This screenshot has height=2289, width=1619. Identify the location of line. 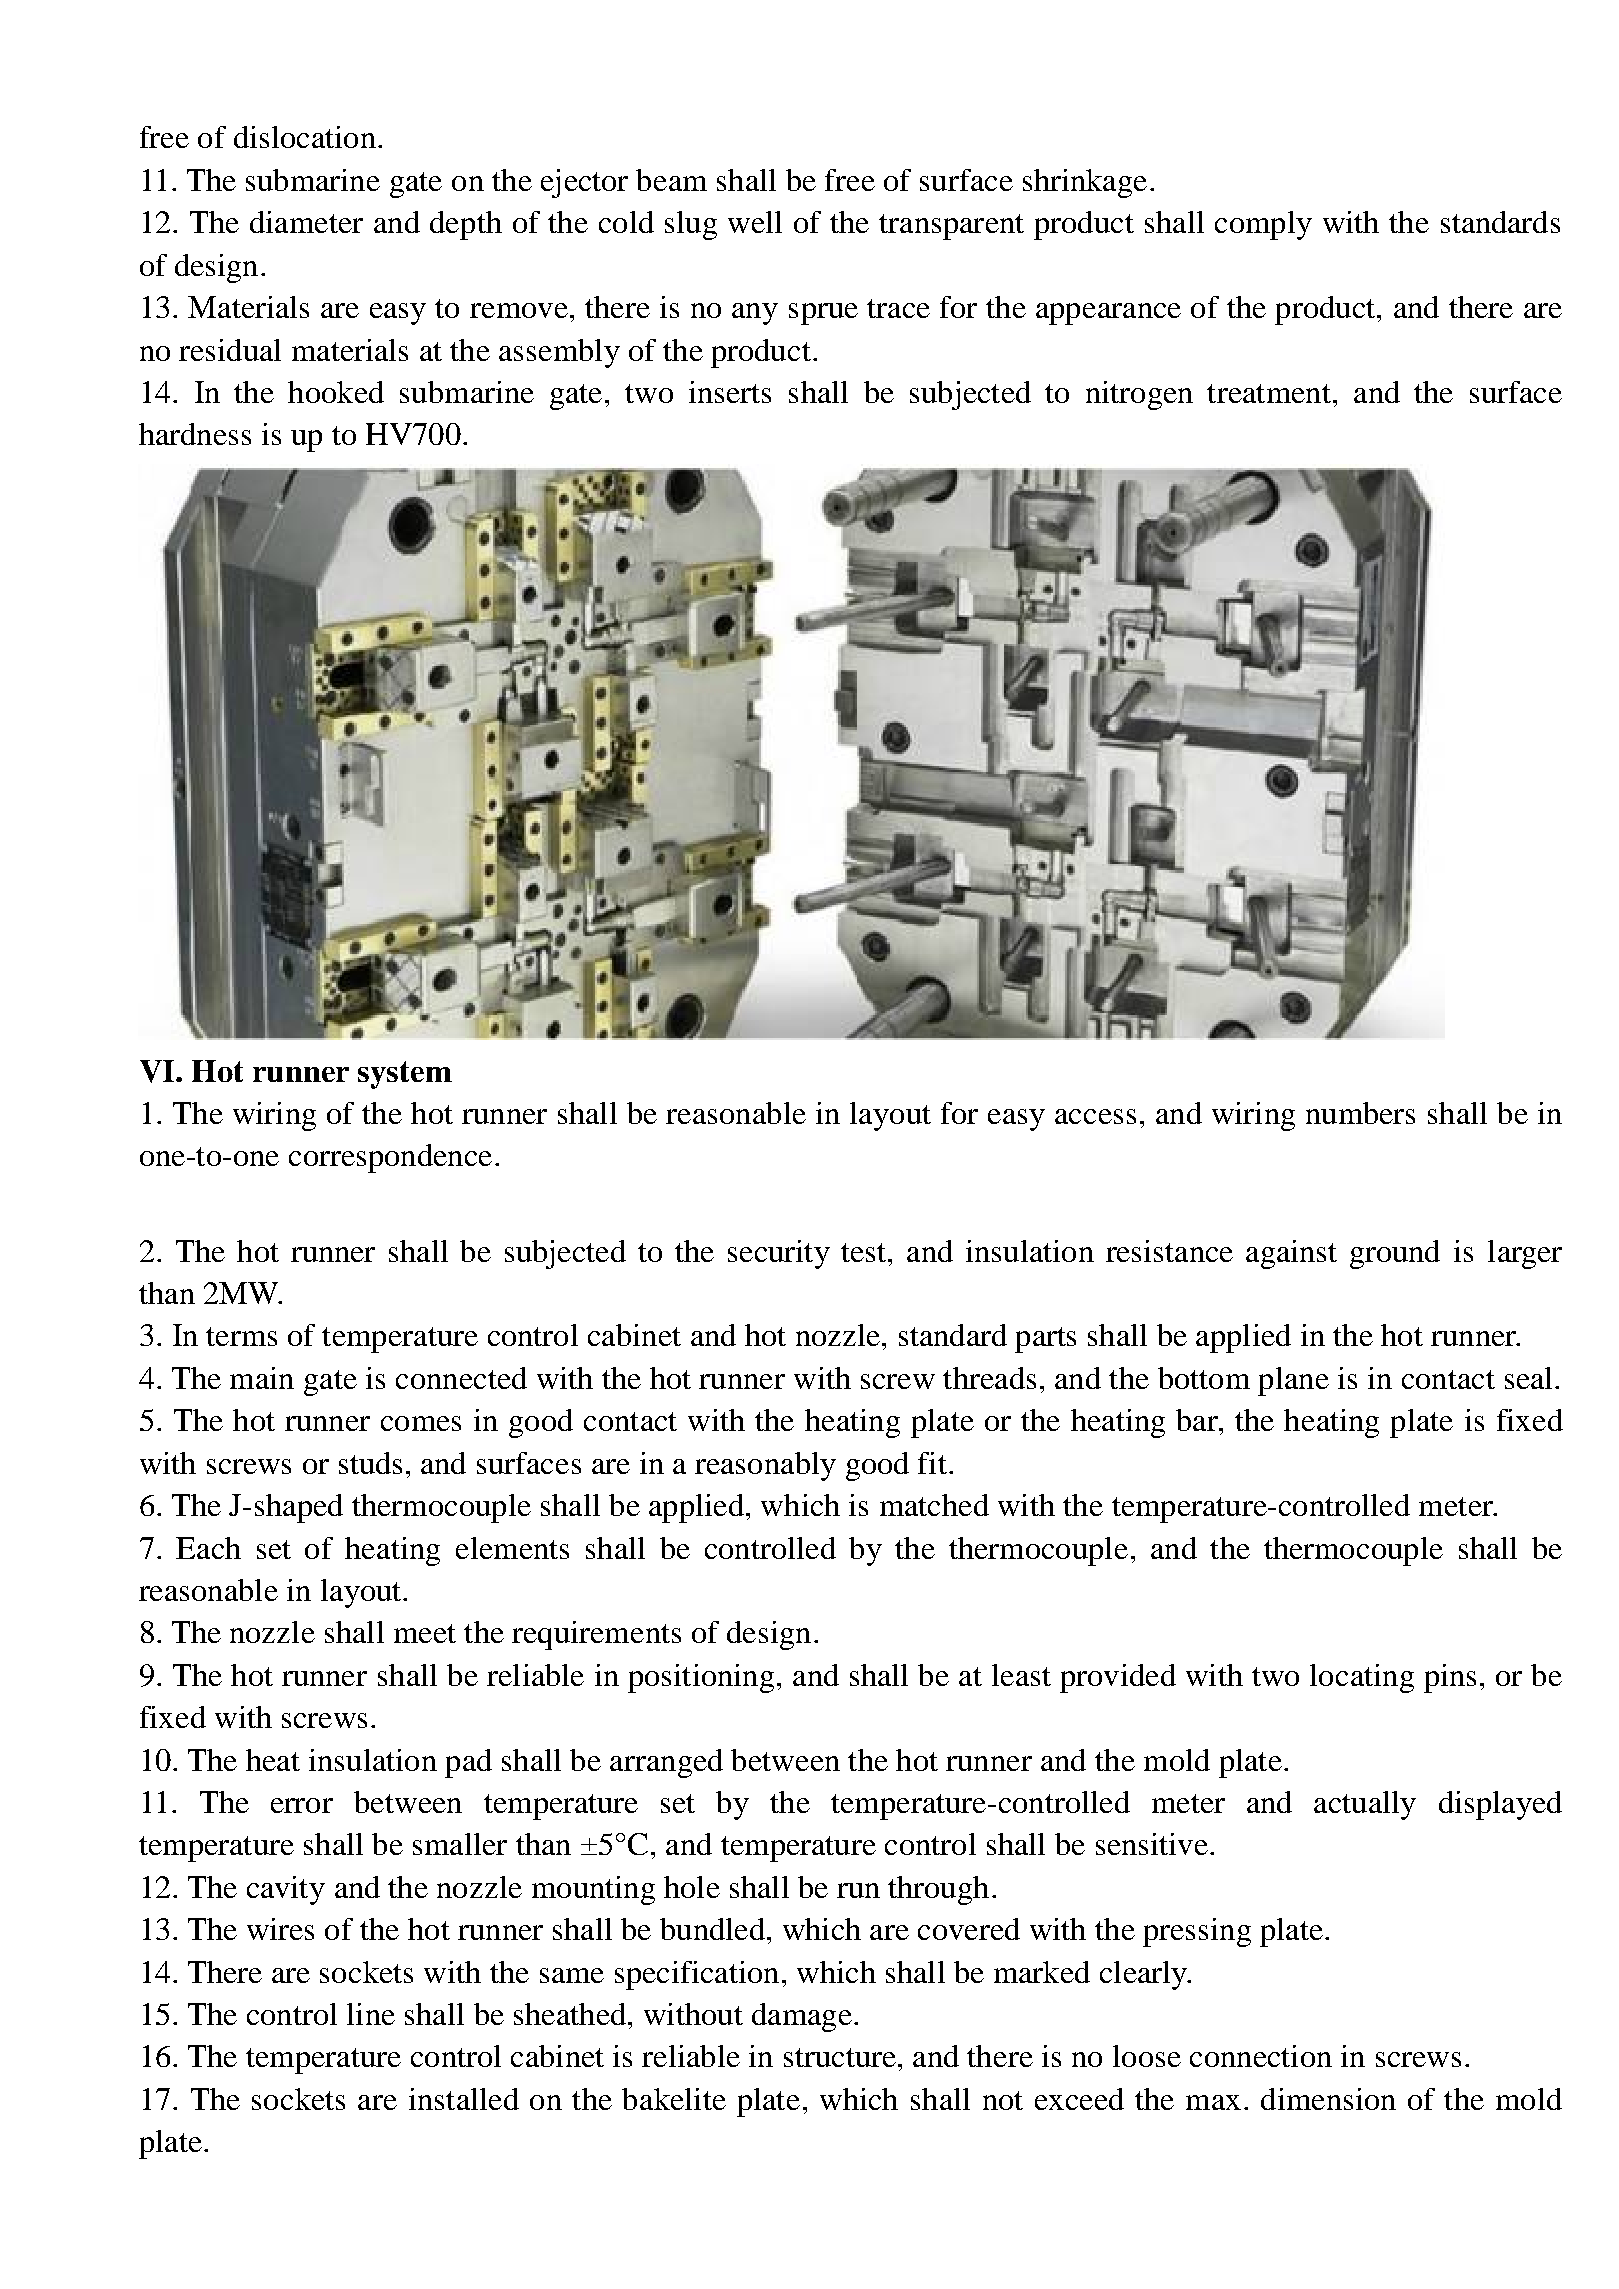
(371, 2014).
